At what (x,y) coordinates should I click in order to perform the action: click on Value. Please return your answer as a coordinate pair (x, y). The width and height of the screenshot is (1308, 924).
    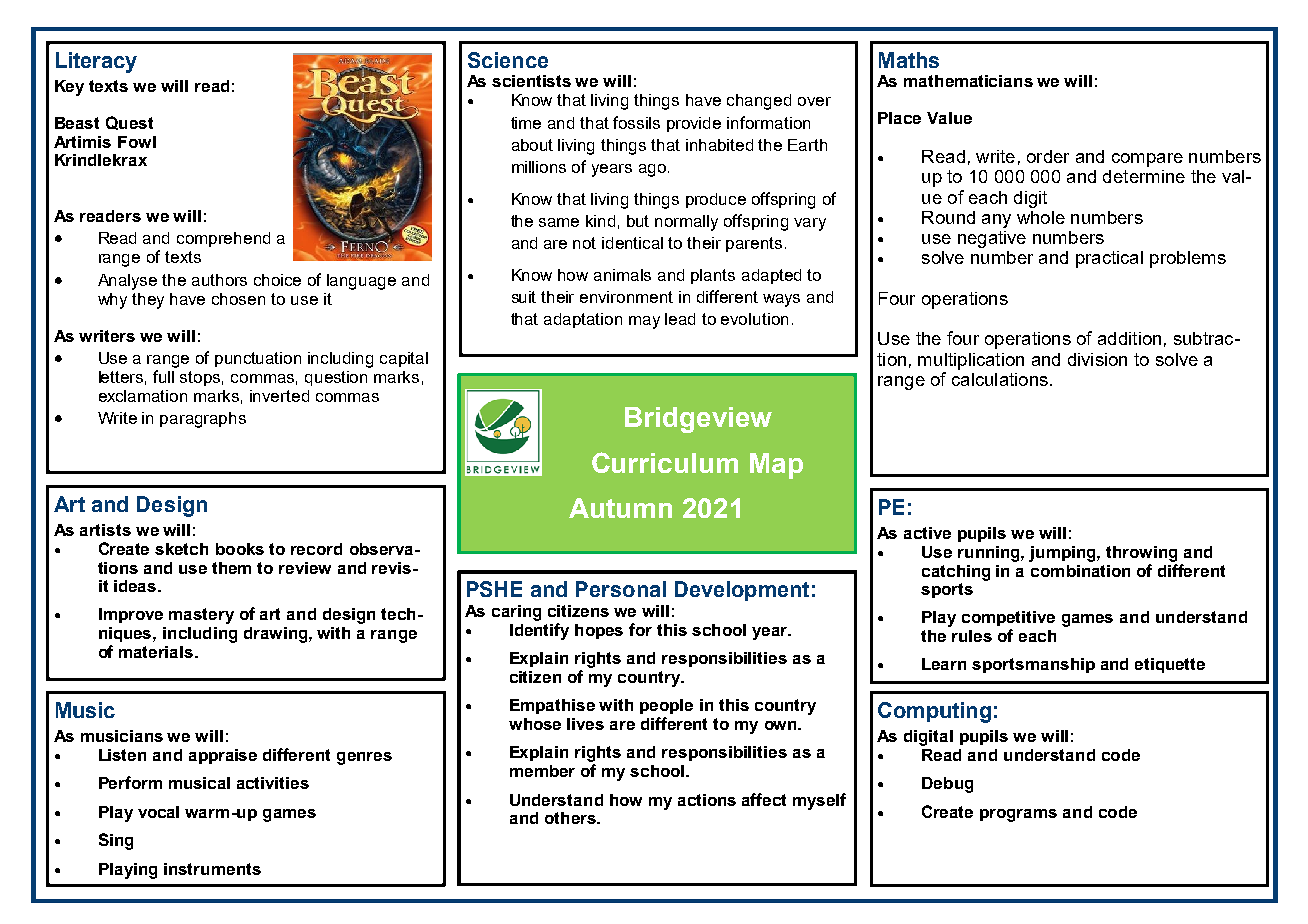
    Looking at the image, I should click on (949, 118).
